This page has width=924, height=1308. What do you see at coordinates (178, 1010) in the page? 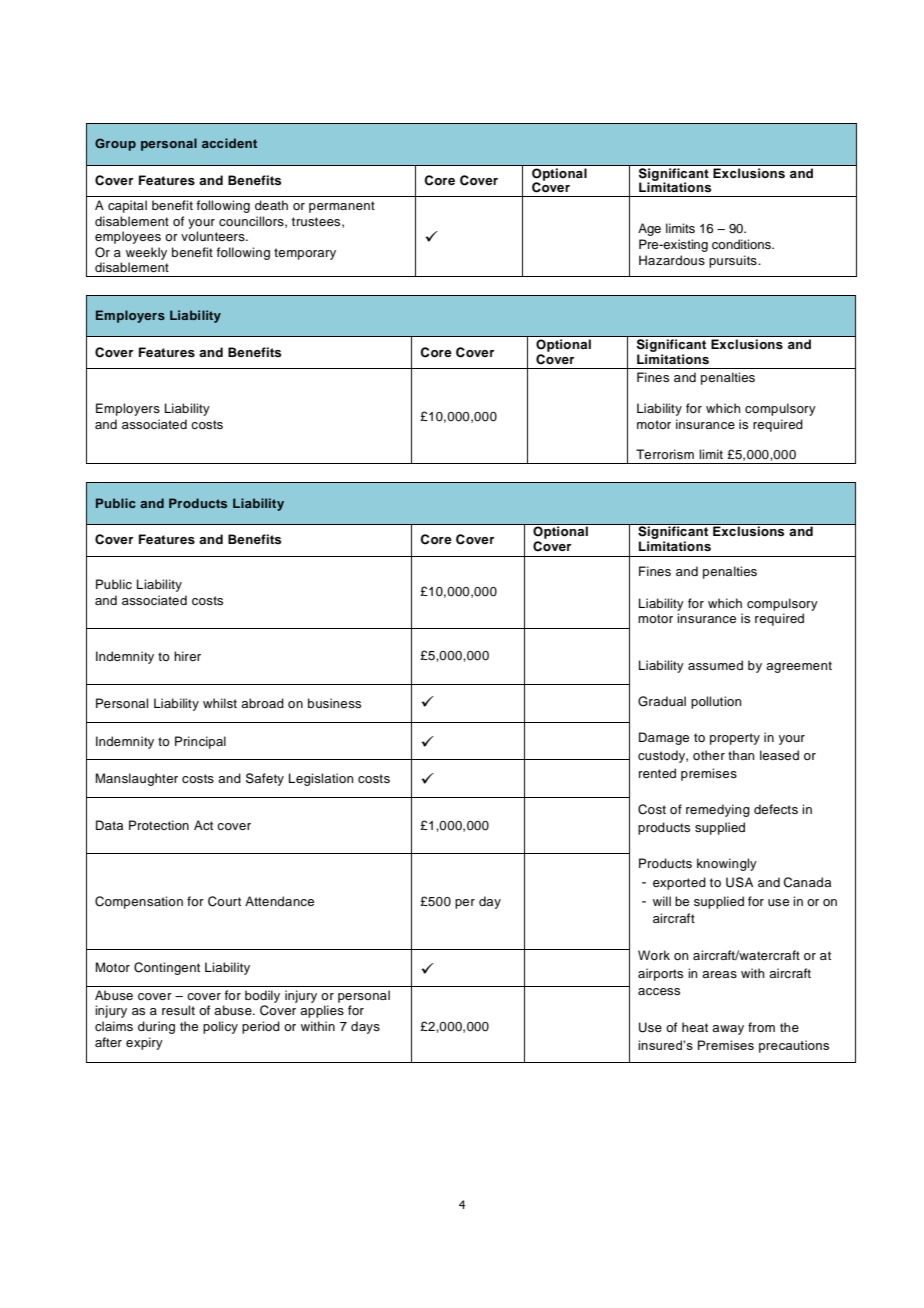
I see `result` at bounding box center [178, 1010].
